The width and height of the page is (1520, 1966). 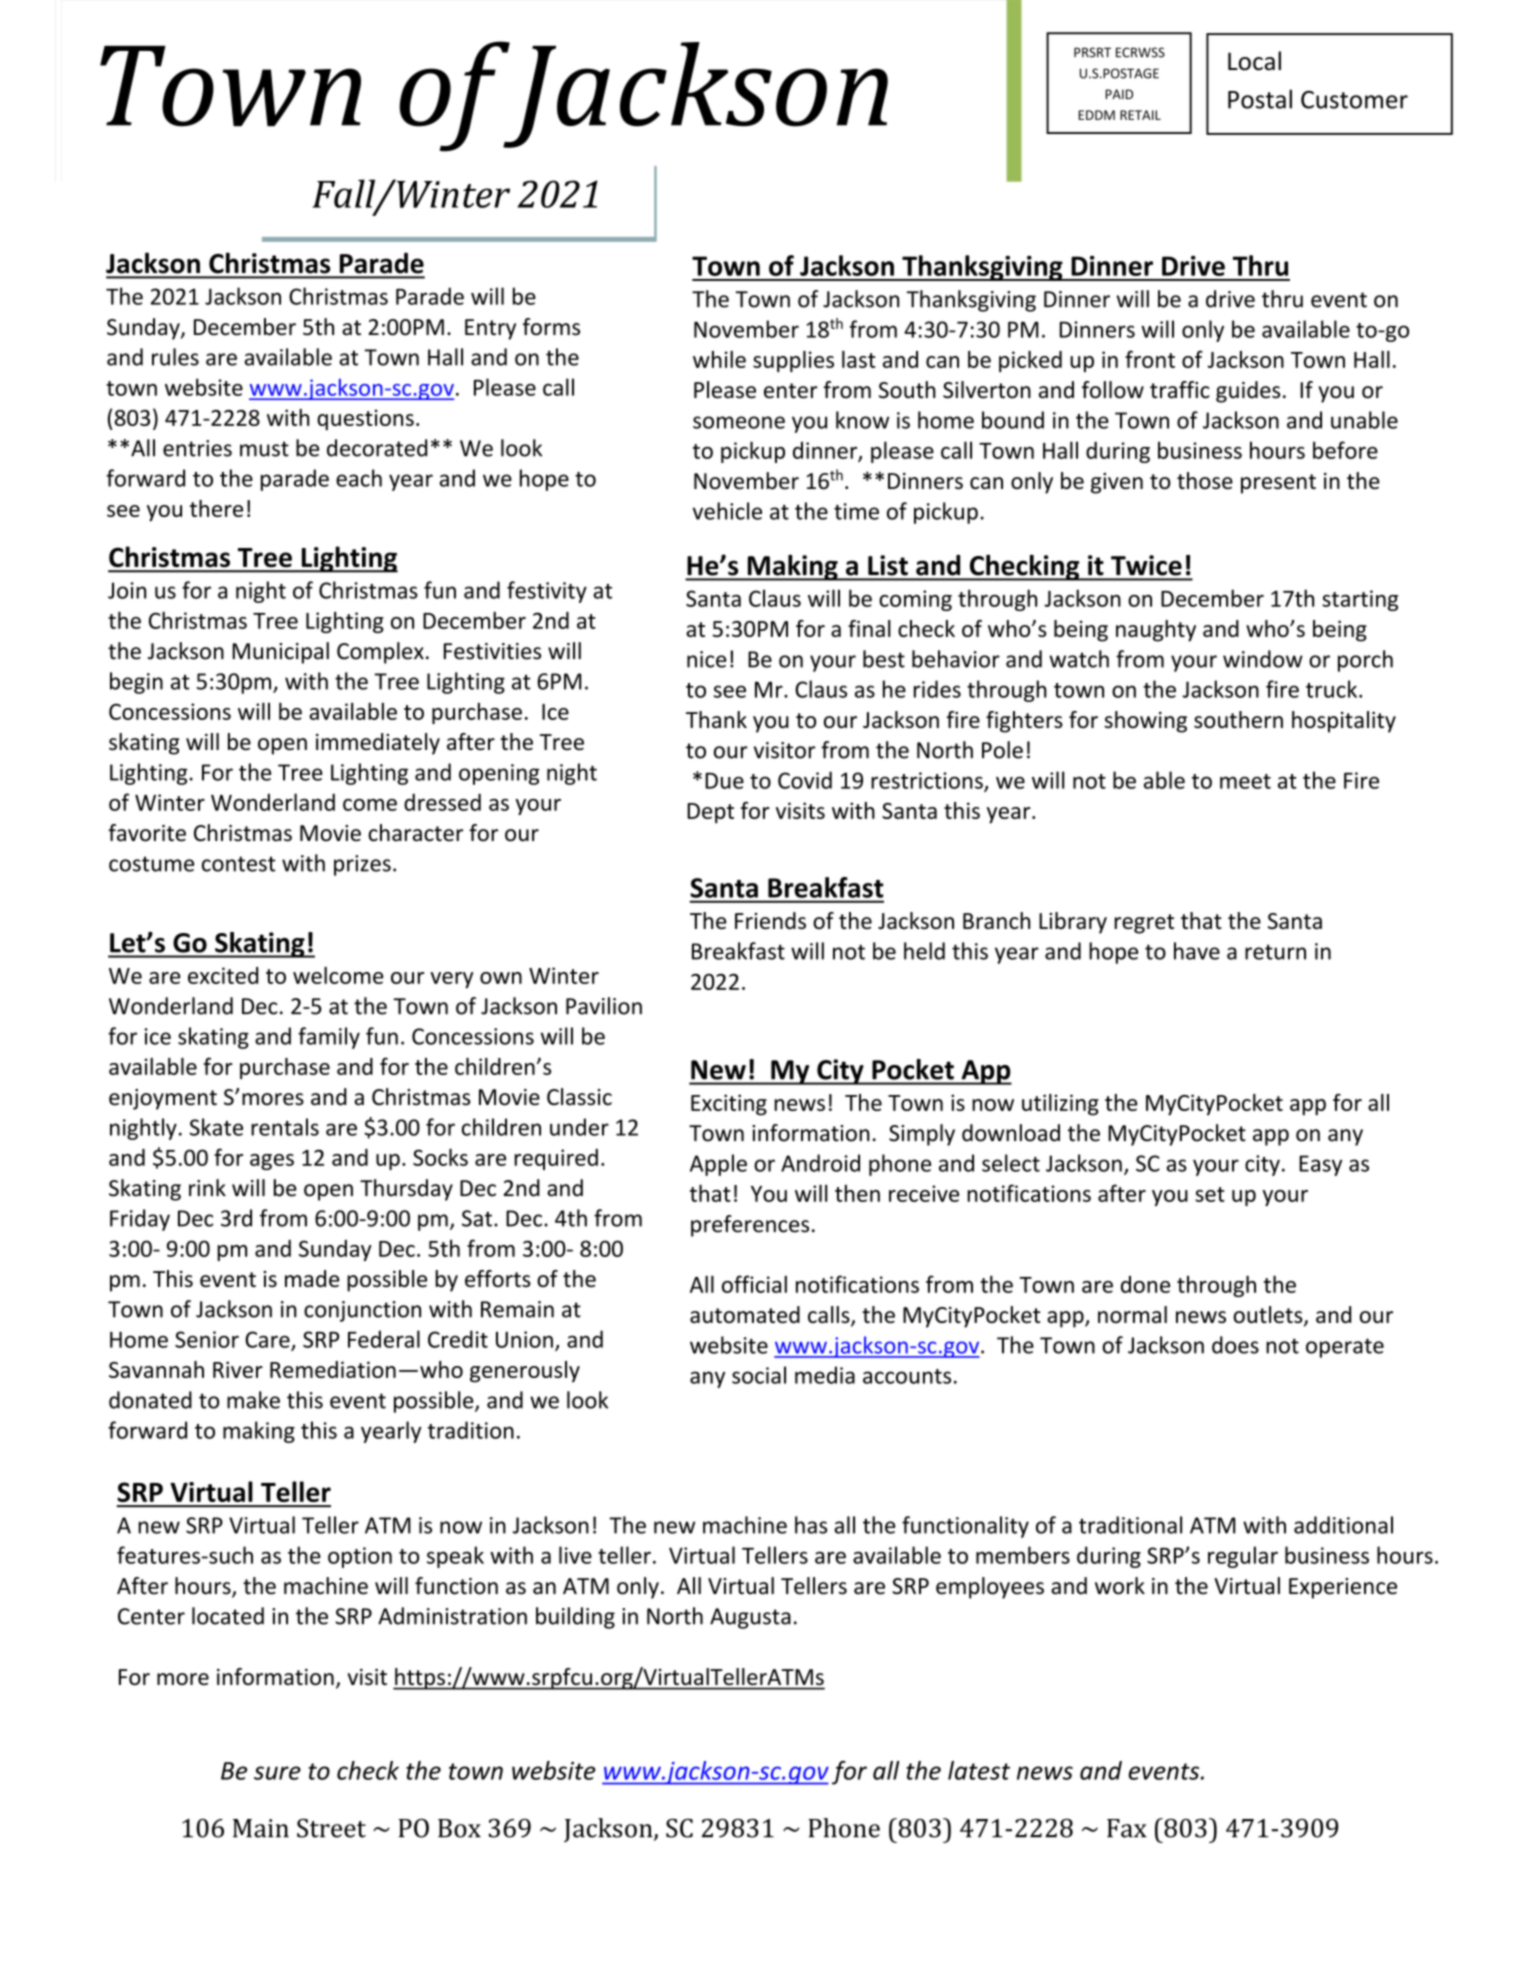 What do you see at coordinates (1205, 480) in the page?
I see `those` at bounding box center [1205, 480].
